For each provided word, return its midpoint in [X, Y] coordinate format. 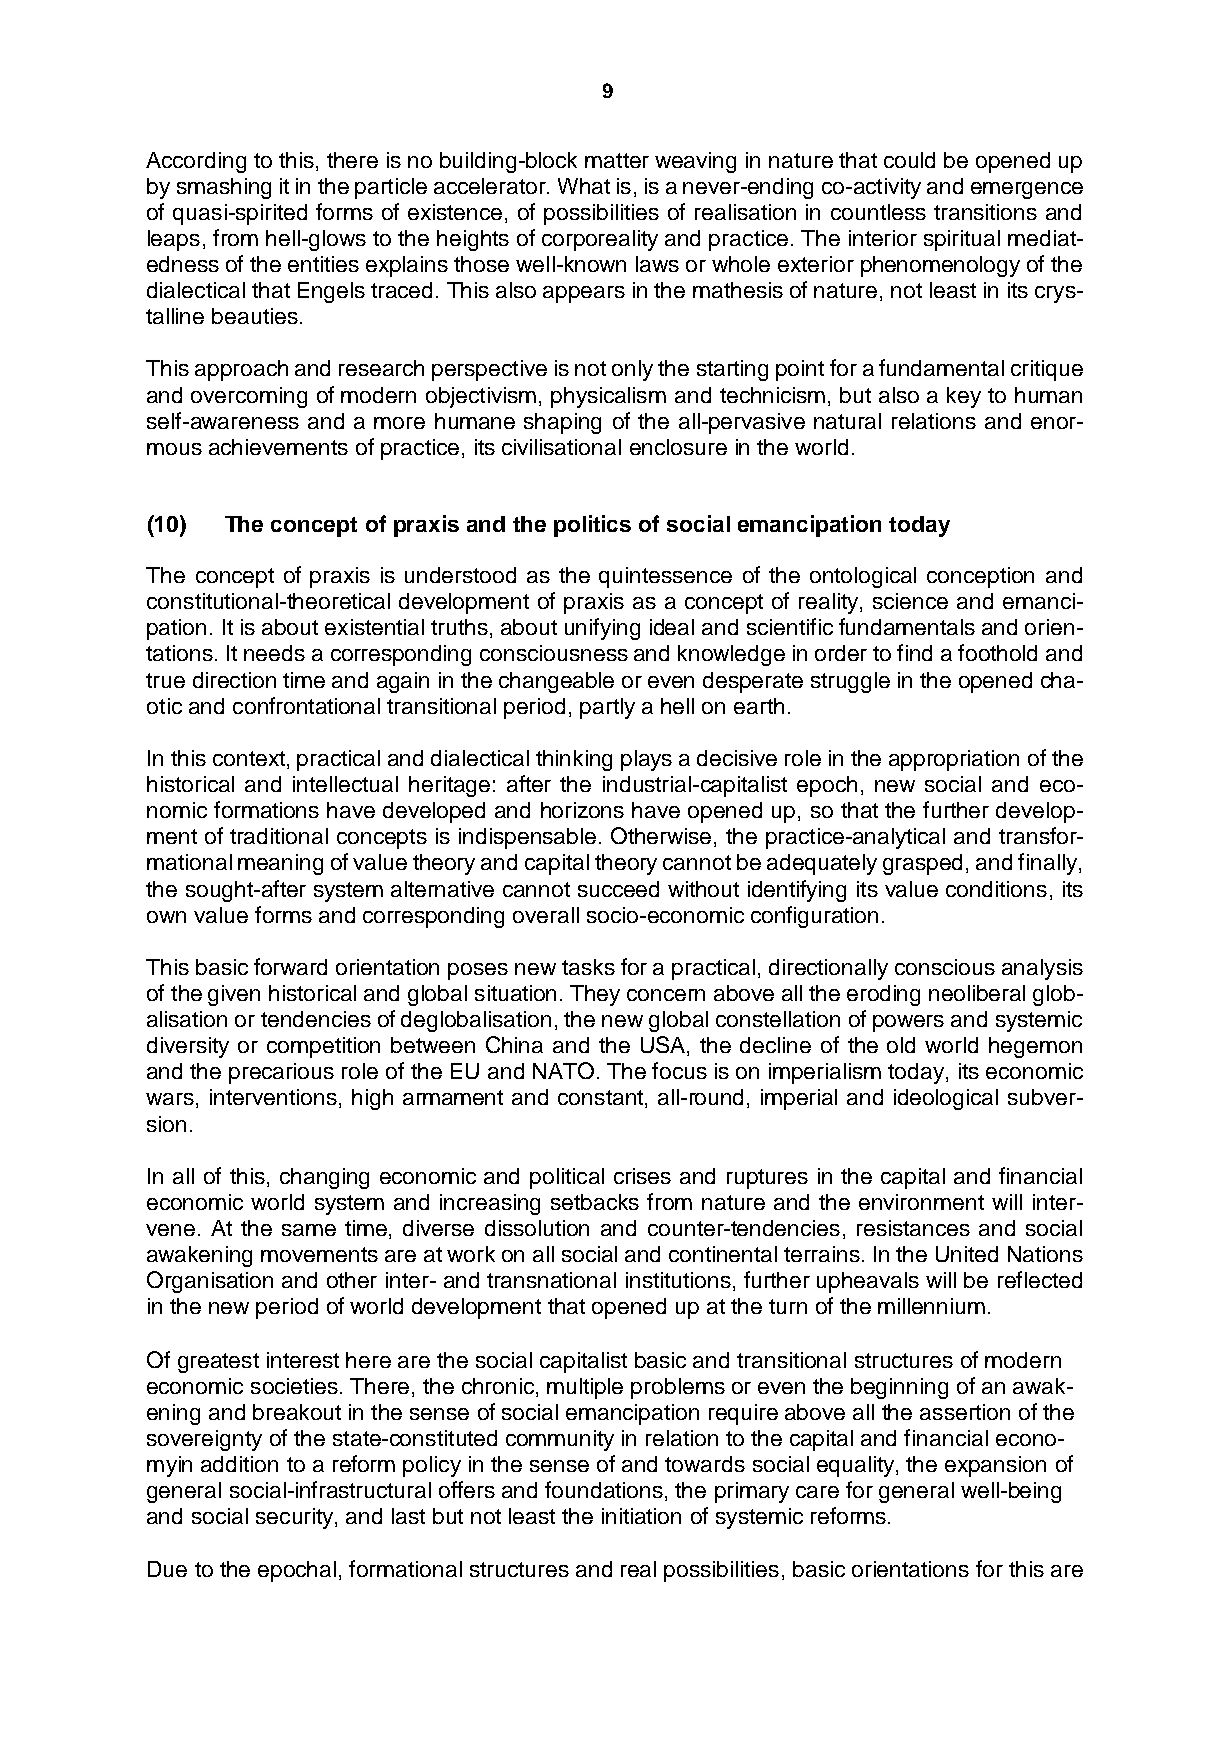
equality [857, 1466]
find [914, 652]
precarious [281, 1073]
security [296, 1518]
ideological [946, 1099]
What [584, 186]
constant [600, 1097]
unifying [602, 629]
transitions [985, 212]
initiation [641, 1516]
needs [274, 653]
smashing [224, 188]
